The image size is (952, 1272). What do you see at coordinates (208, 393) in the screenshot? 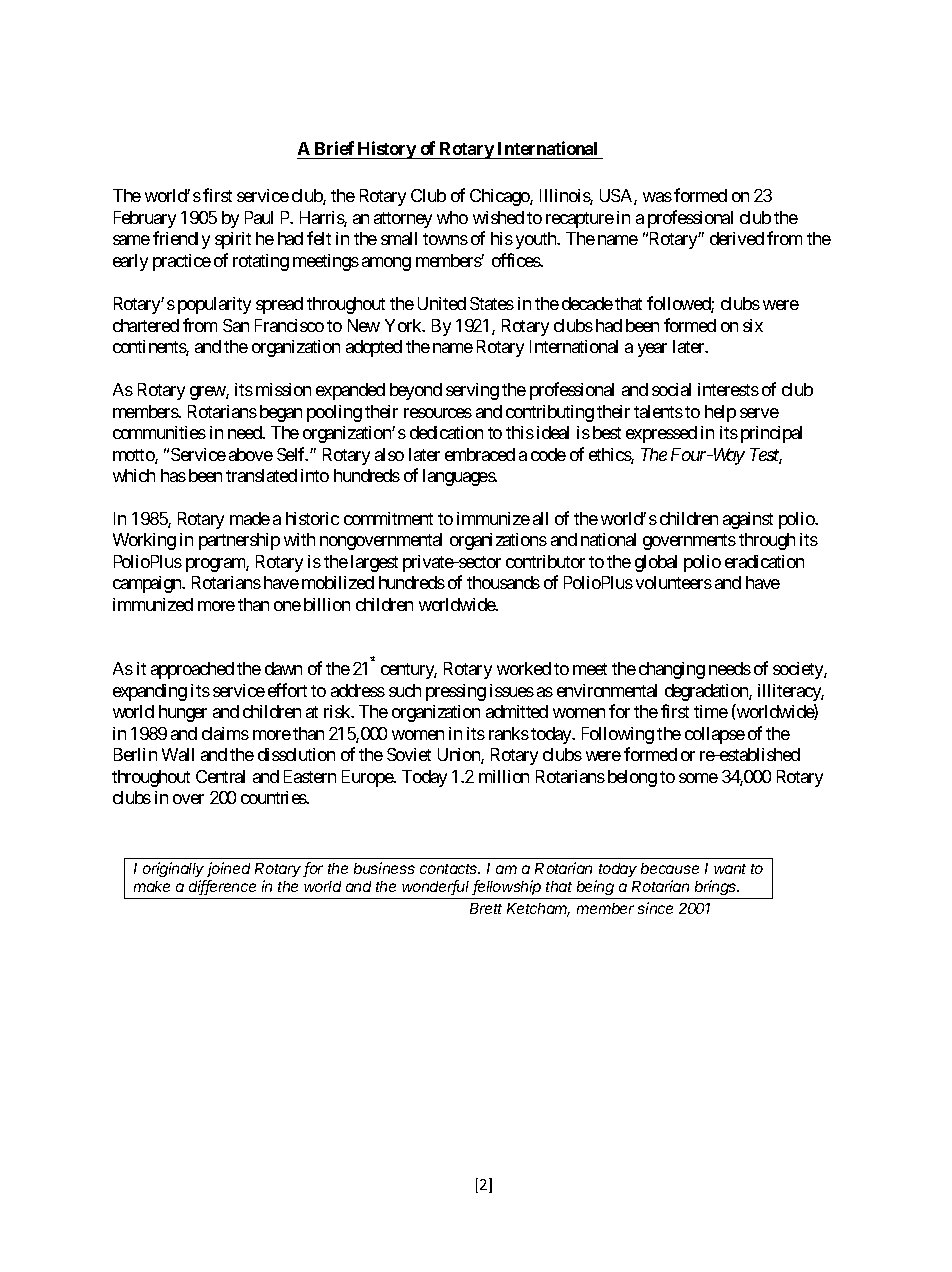
I see `grew` at bounding box center [208, 393].
